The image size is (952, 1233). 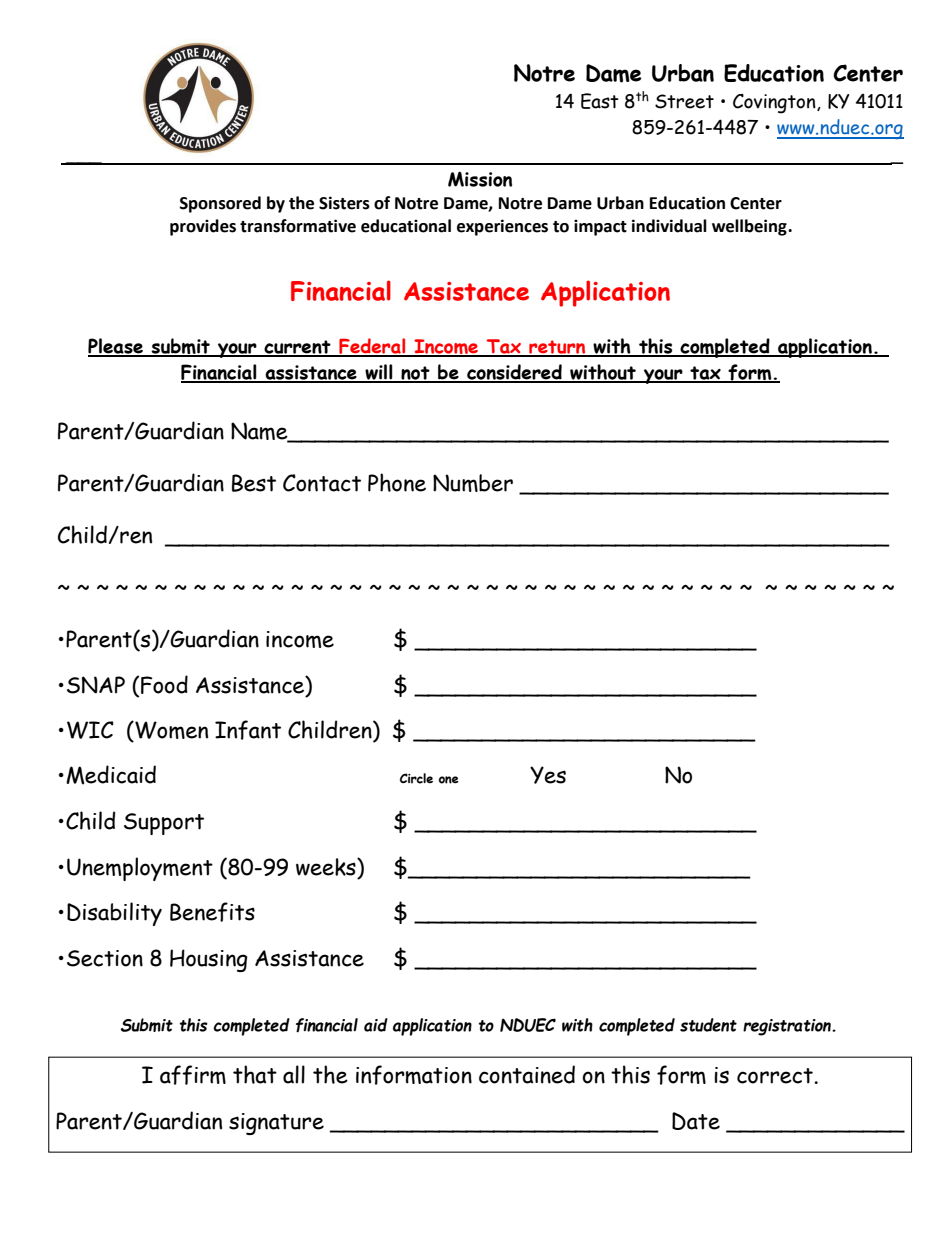 What do you see at coordinates (220, 204) in the image?
I see `Sponsored` at bounding box center [220, 204].
